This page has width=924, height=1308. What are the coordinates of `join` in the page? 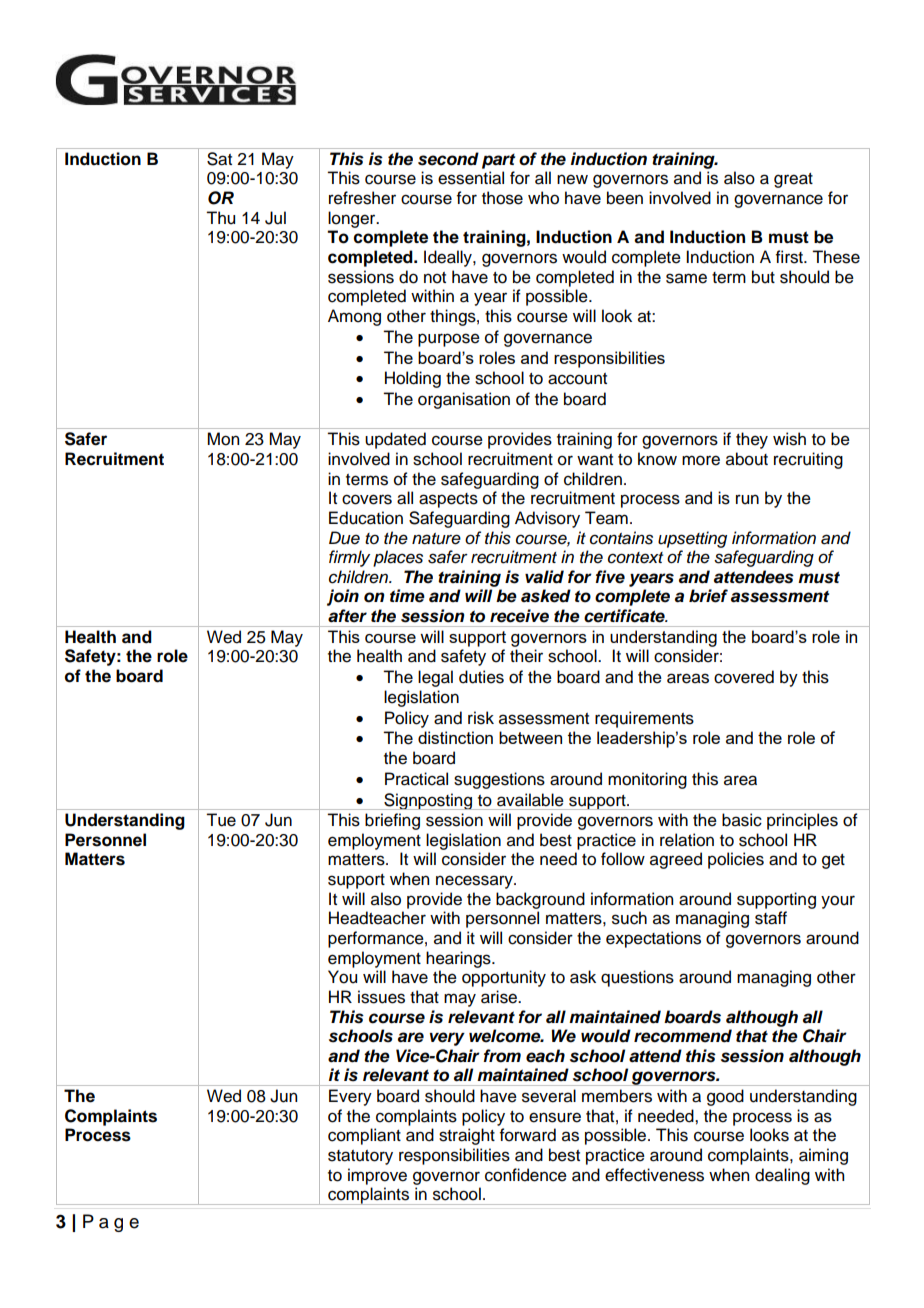 It's located at (343, 597).
